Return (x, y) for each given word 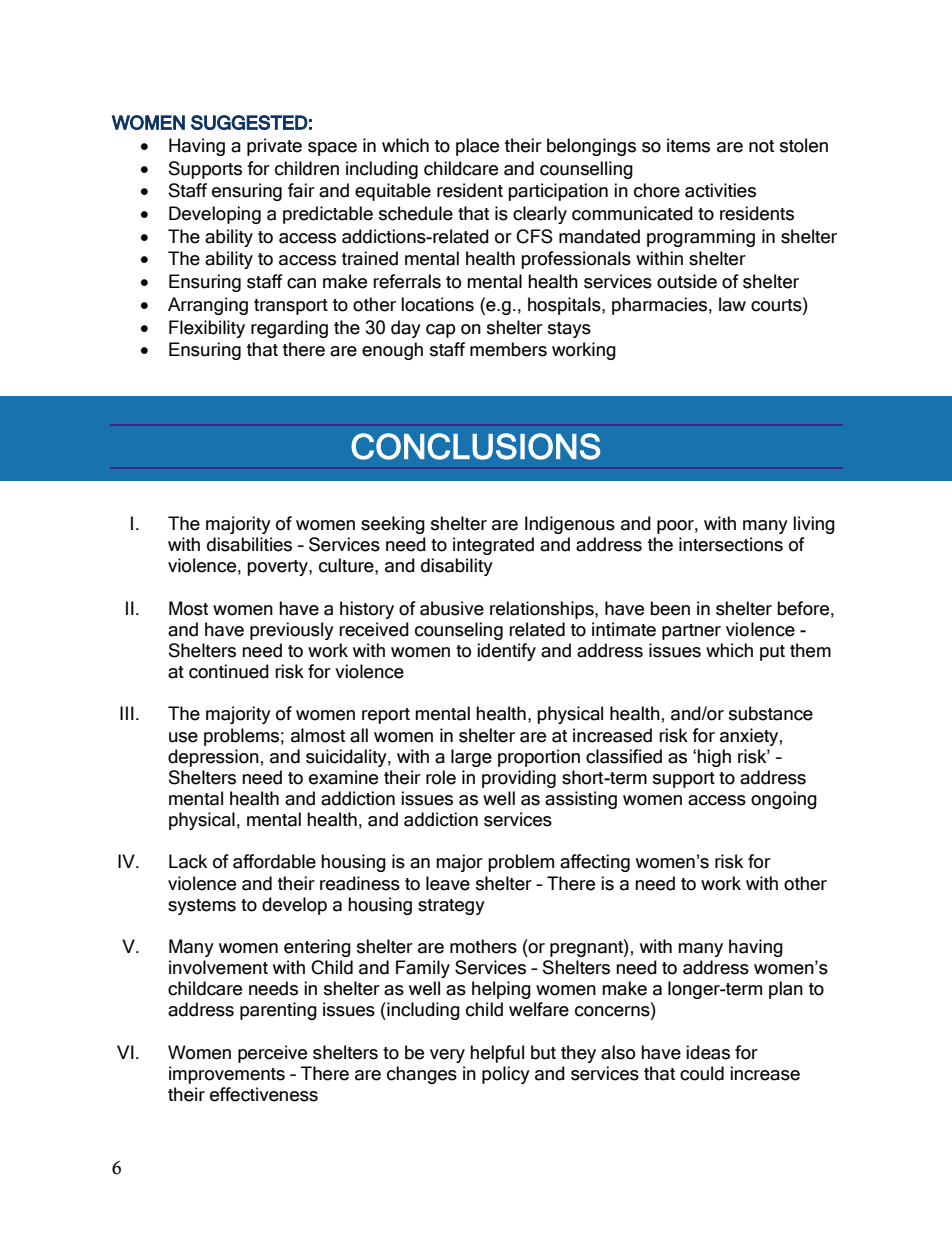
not (761, 146)
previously (292, 631)
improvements (227, 1075)
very (447, 1056)
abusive (452, 608)
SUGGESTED (249, 122)
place (477, 147)
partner (691, 632)
